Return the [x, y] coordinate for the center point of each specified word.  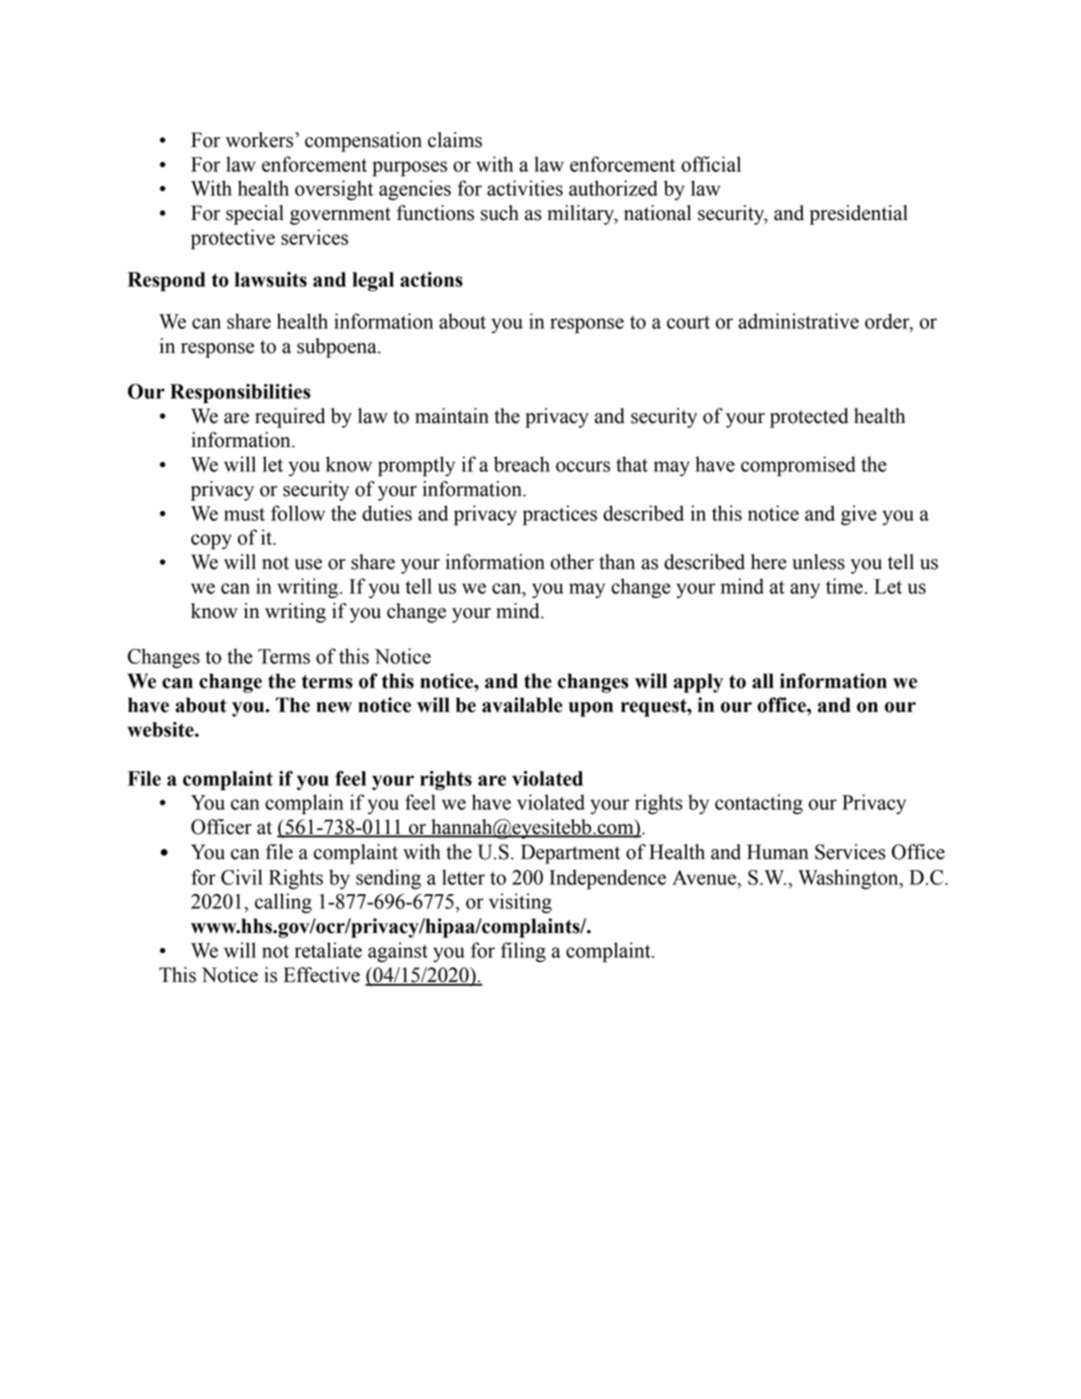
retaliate [328, 950]
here [769, 562]
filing [523, 952]
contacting [759, 804]
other [572, 562]
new [334, 707]
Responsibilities [240, 394]
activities [525, 188]
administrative [798, 321]
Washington [849, 879]
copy [211, 542]
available [522, 705]
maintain [452, 416]
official [711, 164]
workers [259, 140]
